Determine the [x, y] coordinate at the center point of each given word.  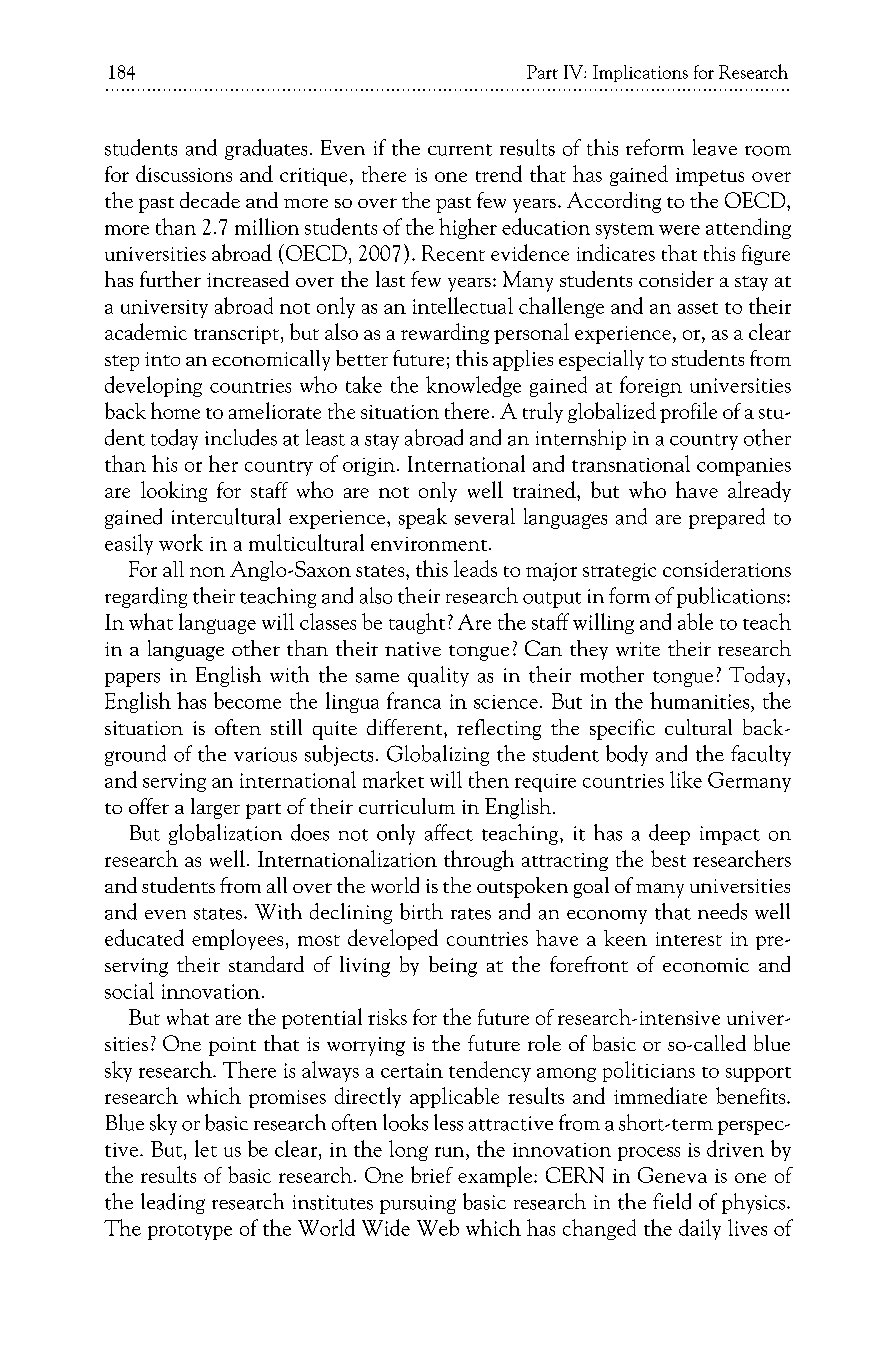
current [460, 150]
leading [173, 1203]
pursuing [418, 1204]
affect [449, 832]
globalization [225, 834]
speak [423, 518]
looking [174, 491]
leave [715, 147]
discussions [184, 173]
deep [669, 834]
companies [744, 467]
